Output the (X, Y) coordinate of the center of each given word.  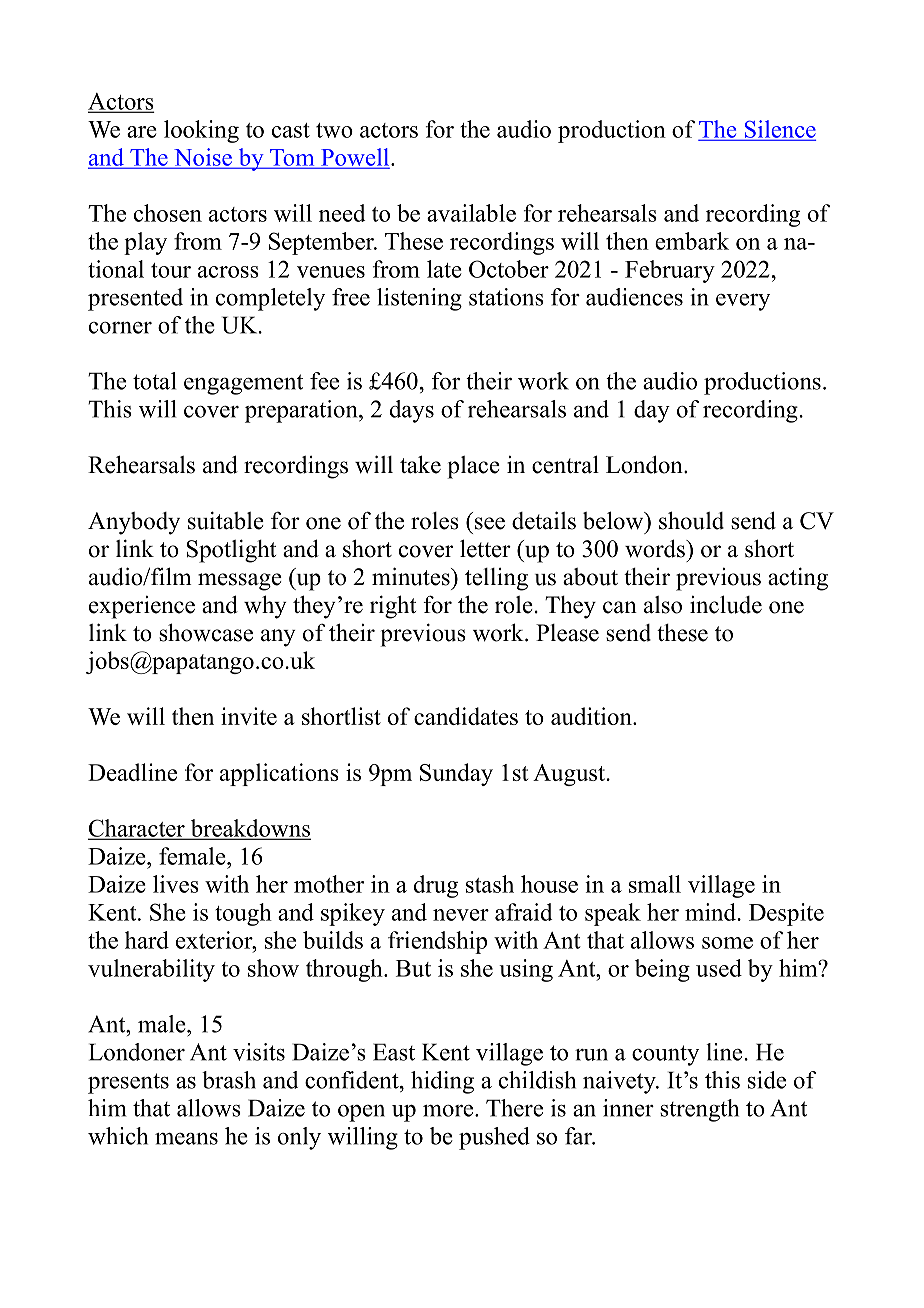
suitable (226, 520)
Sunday (456, 774)
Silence (779, 130)
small (655, 884)
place (474, 467)
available (471, 213)
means (186, 1139)
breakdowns (249, 829)
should (691, 520)
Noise (203, 158)
